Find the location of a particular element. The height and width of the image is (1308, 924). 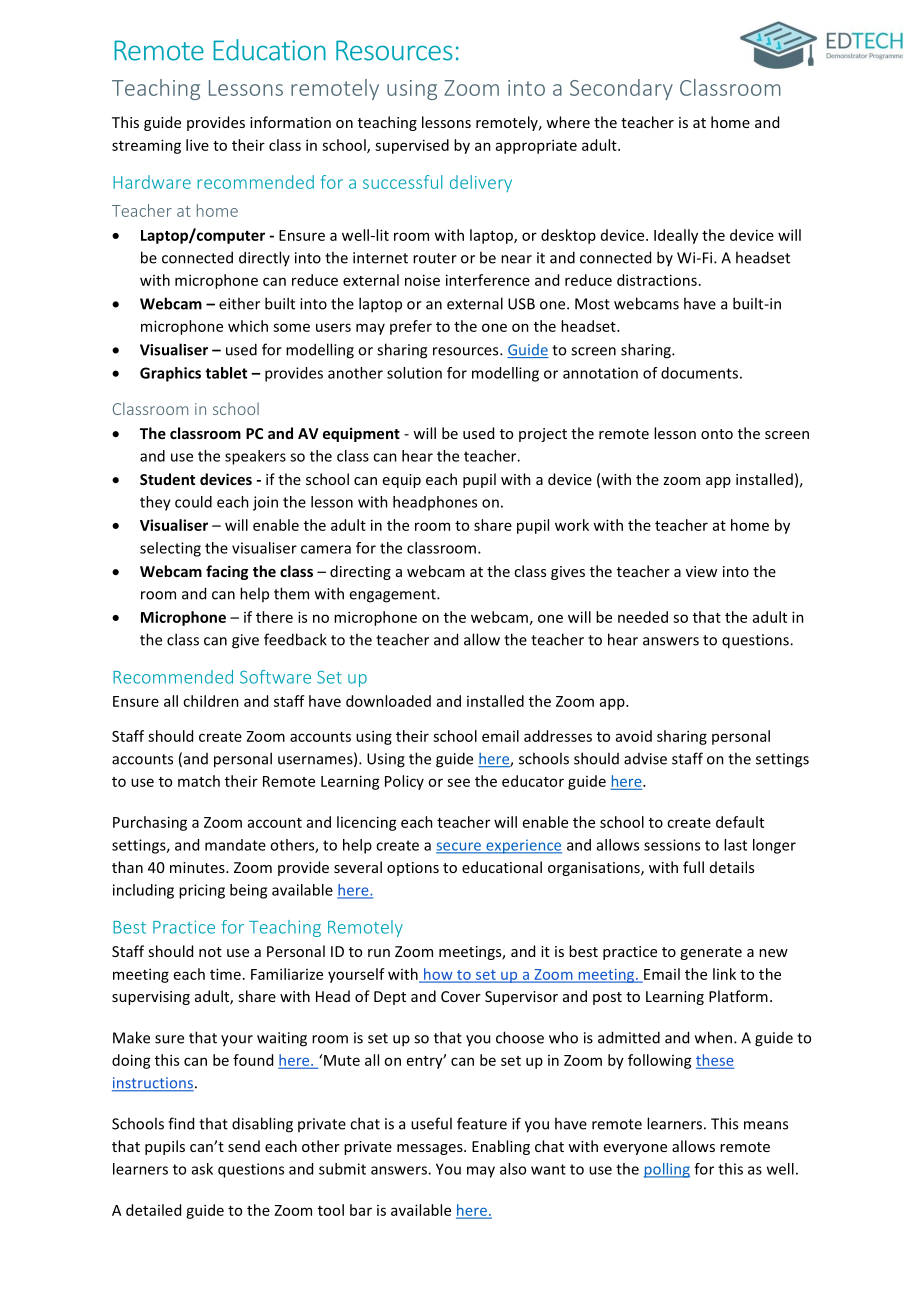

polling is located at coordinates (667, 1170).
